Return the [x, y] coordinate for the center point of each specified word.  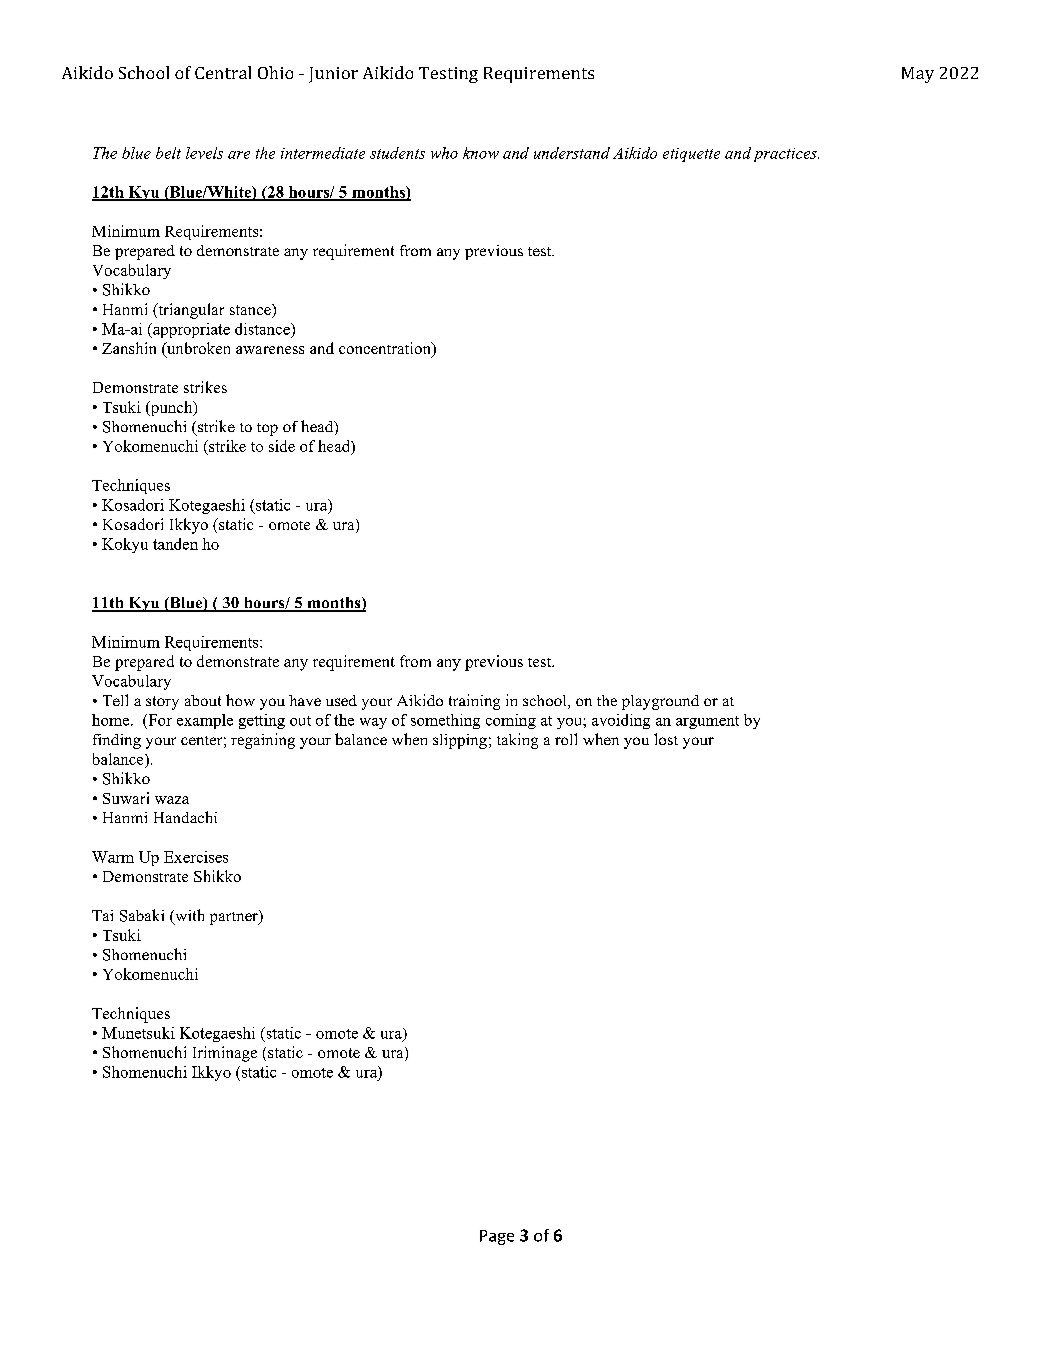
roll [566, 739]
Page [497, 1237]
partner [235, 917]
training [474, 702]
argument [707, 722]
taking [517, 741]
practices [786, 155]
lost [666, 739]
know [481, 153]
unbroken [197, 349]
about [203, 700]
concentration [386, 349]
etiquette [691, 155]
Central [223, 72]
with [188, 916]
